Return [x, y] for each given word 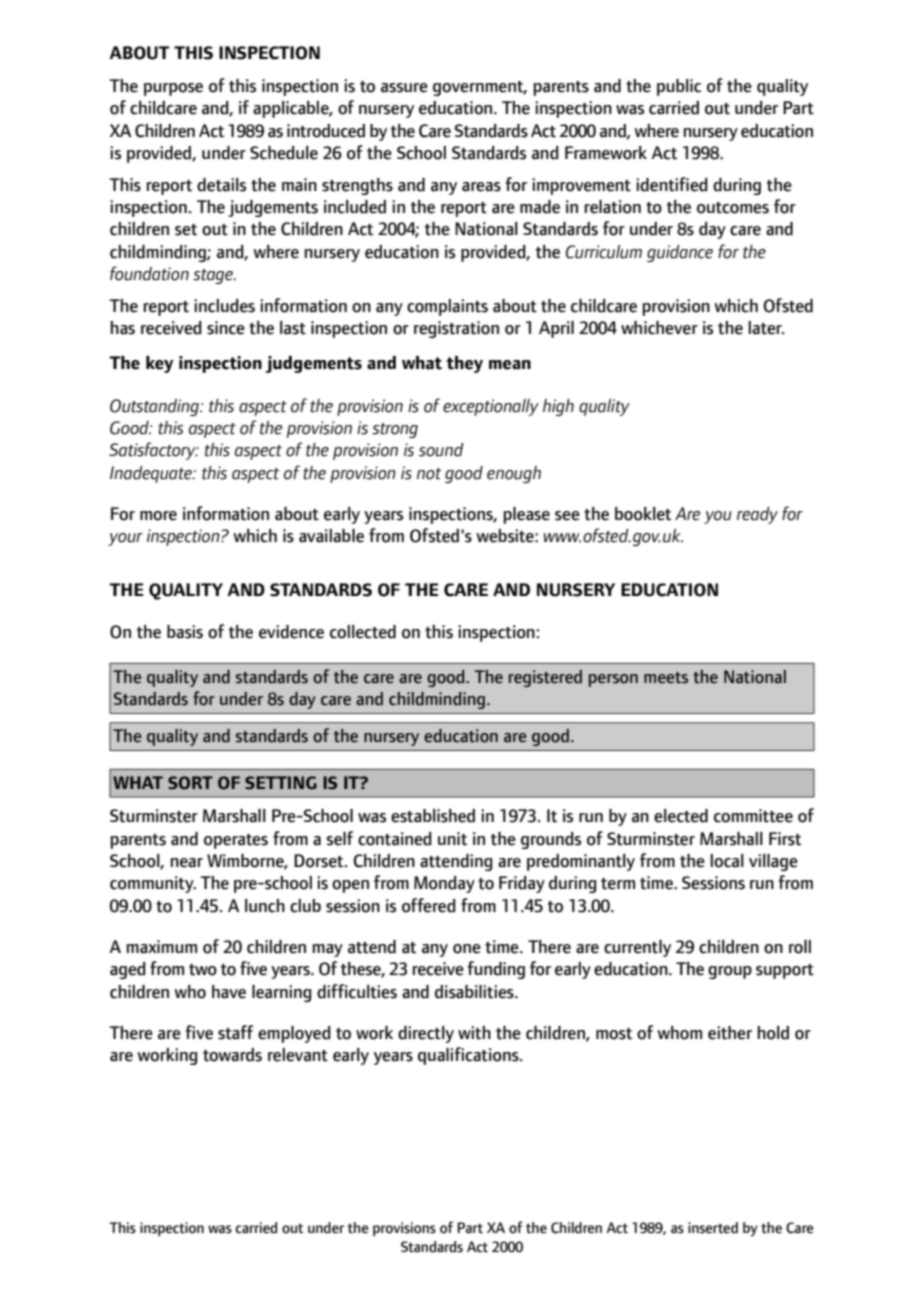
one [467, 949]
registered [545, 678]
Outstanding [155, 407]
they [464, 364]
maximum [162, 947]
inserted [713, 1228]
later [766, 328]
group [730, 972]
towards [232, 1055]
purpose [173, 89]
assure [404, 88]
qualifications [469, 1056]
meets [666, 678]
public [679, 87]
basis [185, 632]
